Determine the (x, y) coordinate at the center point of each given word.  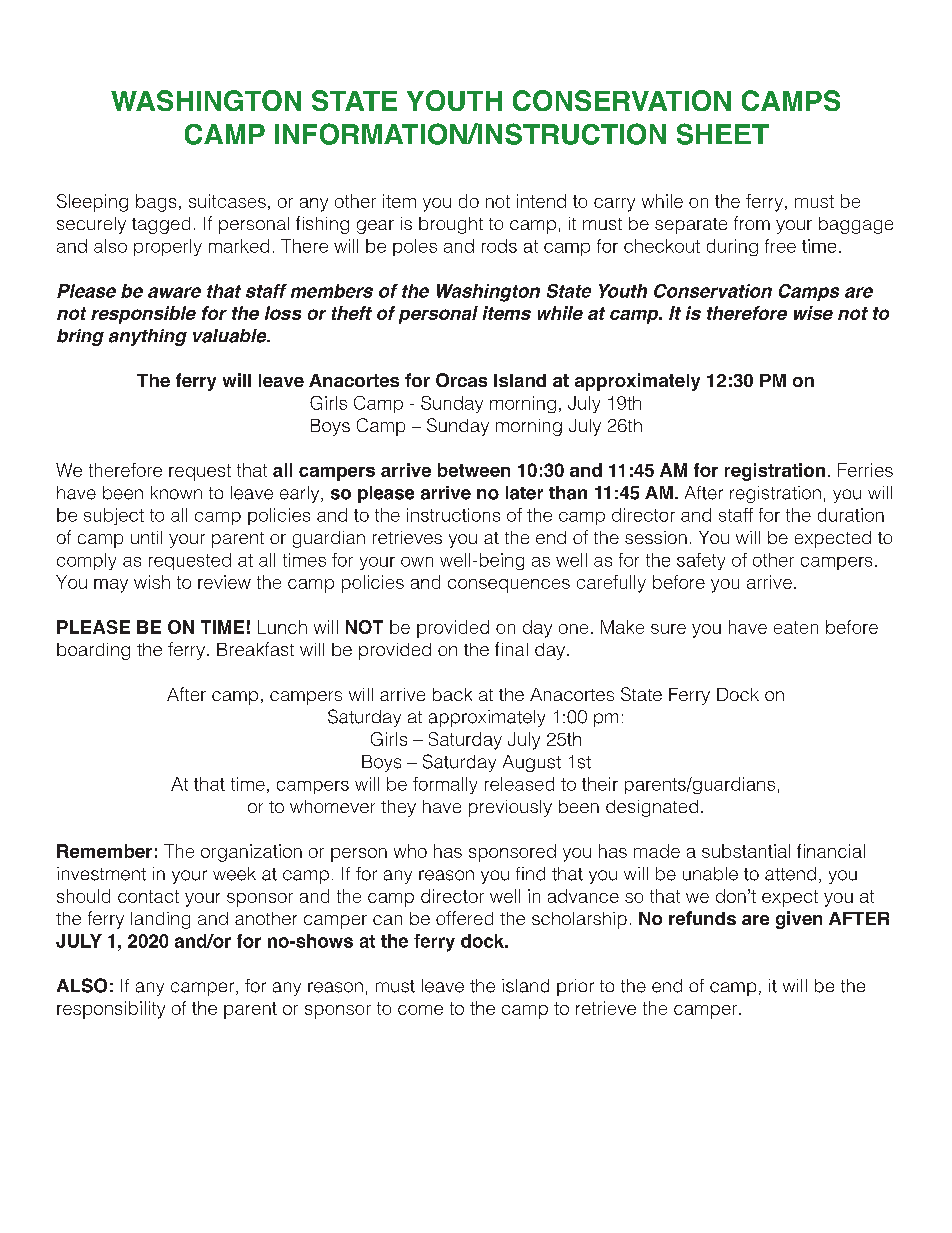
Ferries (865, 470)
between (474, 470)
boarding (93, 651)
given (799, 920)
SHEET (723, 134)
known (176, 493)
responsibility (111, 1010)
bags (156, 203)
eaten (796, 627)
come (420, 1010)
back (452, 694)
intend (541, 201)
